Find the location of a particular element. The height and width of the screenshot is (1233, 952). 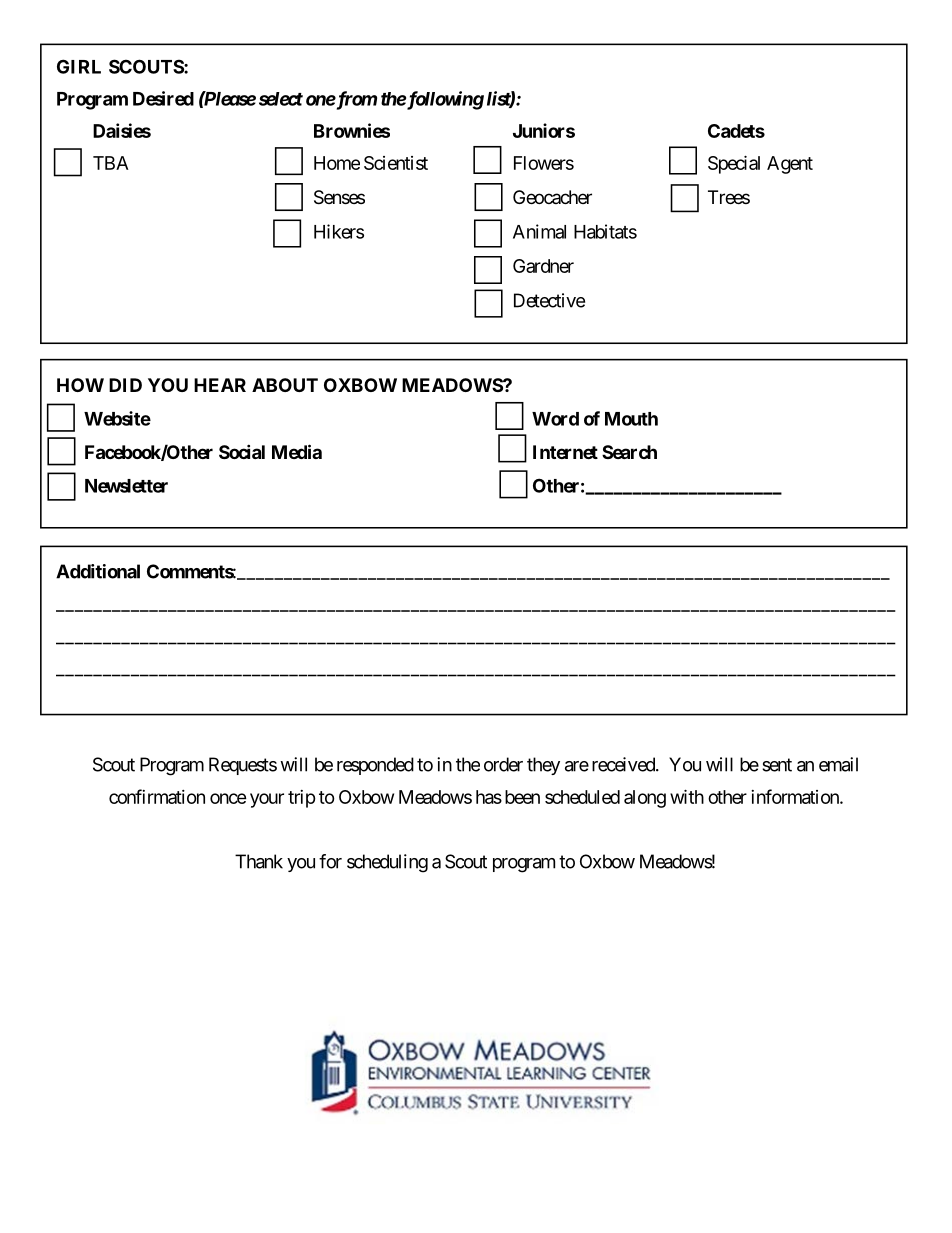

information is located at coordinates (796, 796).
